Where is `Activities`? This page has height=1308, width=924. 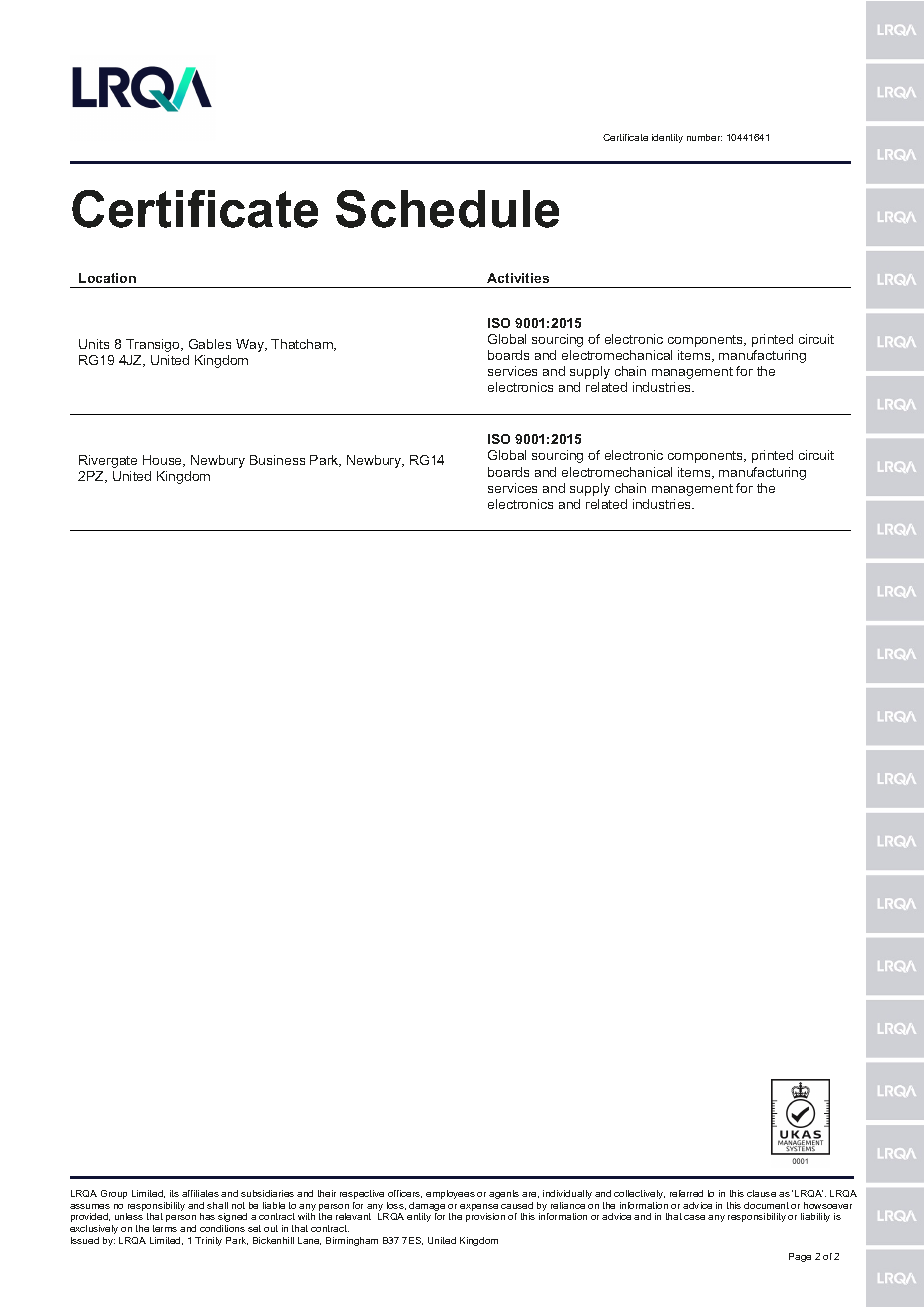 Activities is located at coordinates (518, 278).
